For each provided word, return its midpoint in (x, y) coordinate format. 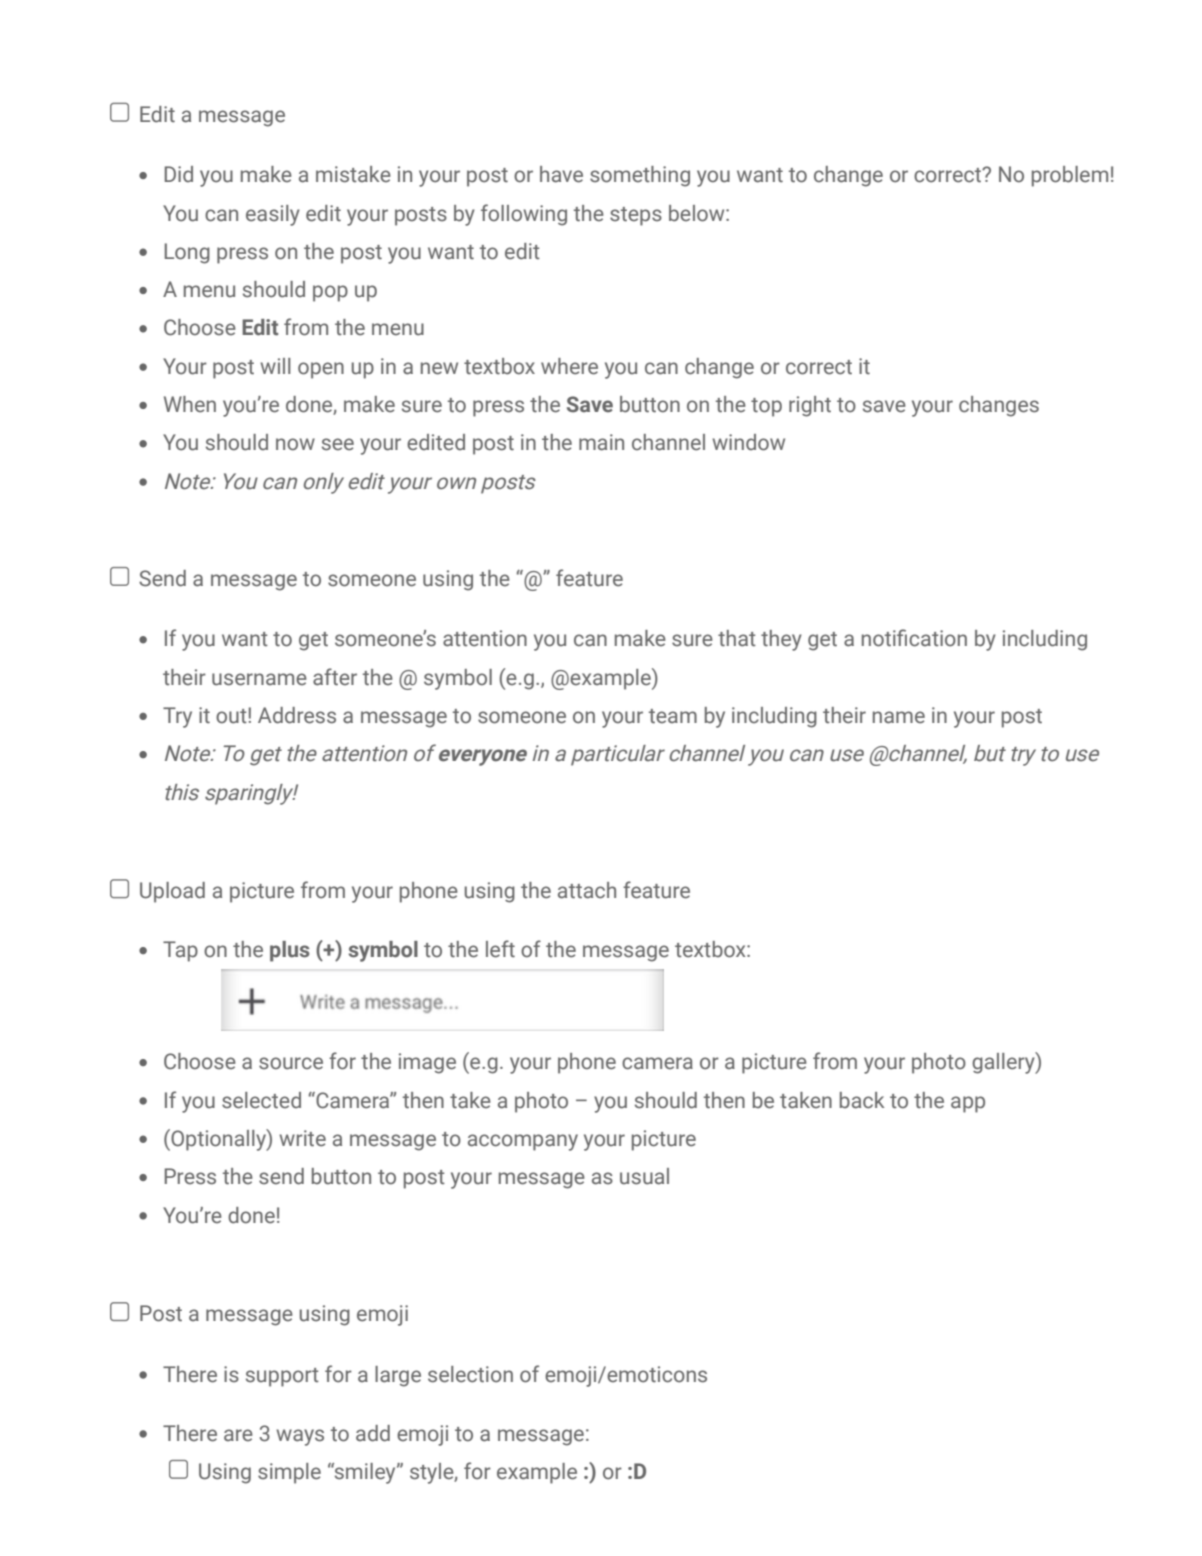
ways (300, 1437)
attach (587, 890)
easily (273, 215)
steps (636, 216)
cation (938, 638)
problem (1070, 176)
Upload (172, 892)
